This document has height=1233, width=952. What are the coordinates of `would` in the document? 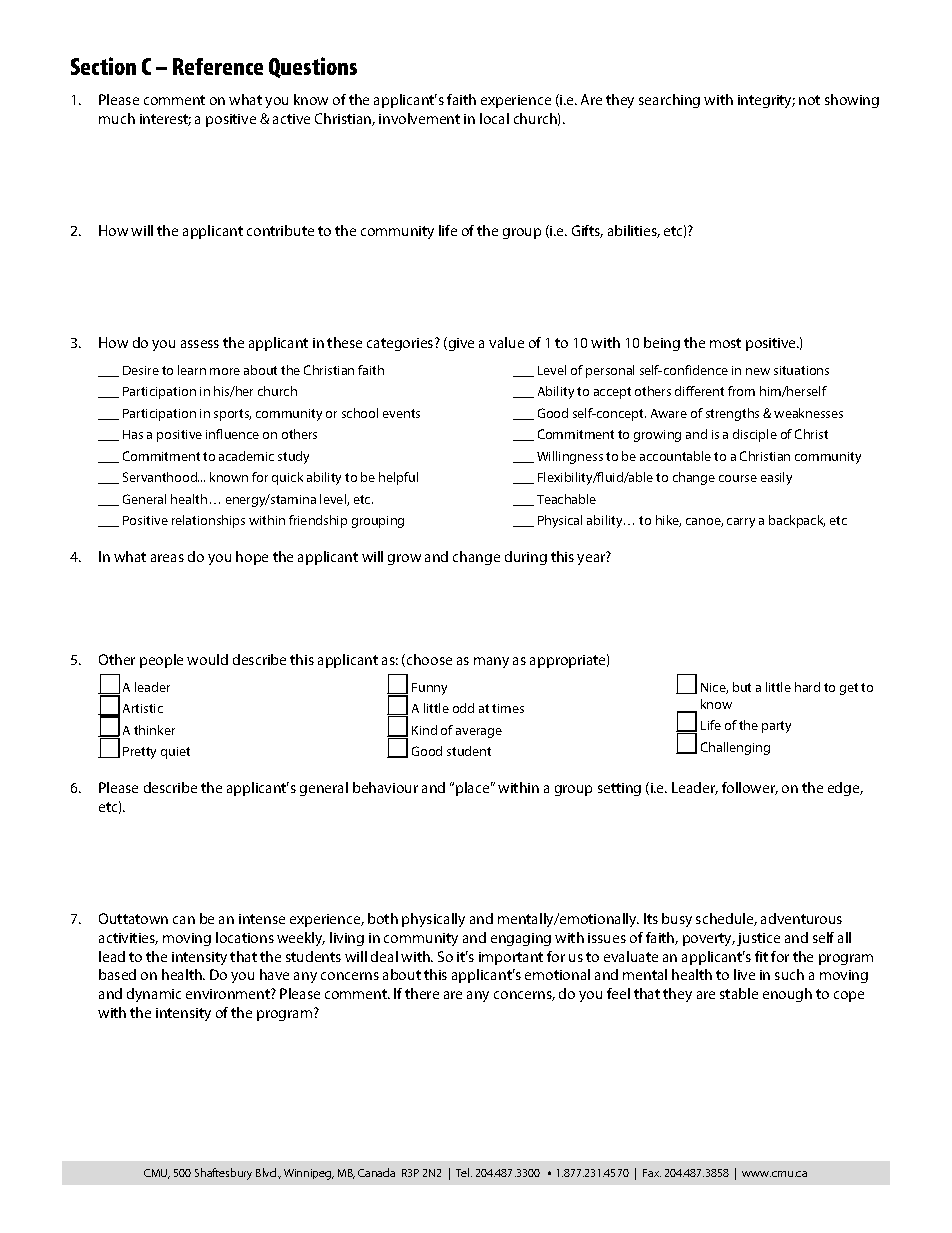 It's located at (207, 659).
